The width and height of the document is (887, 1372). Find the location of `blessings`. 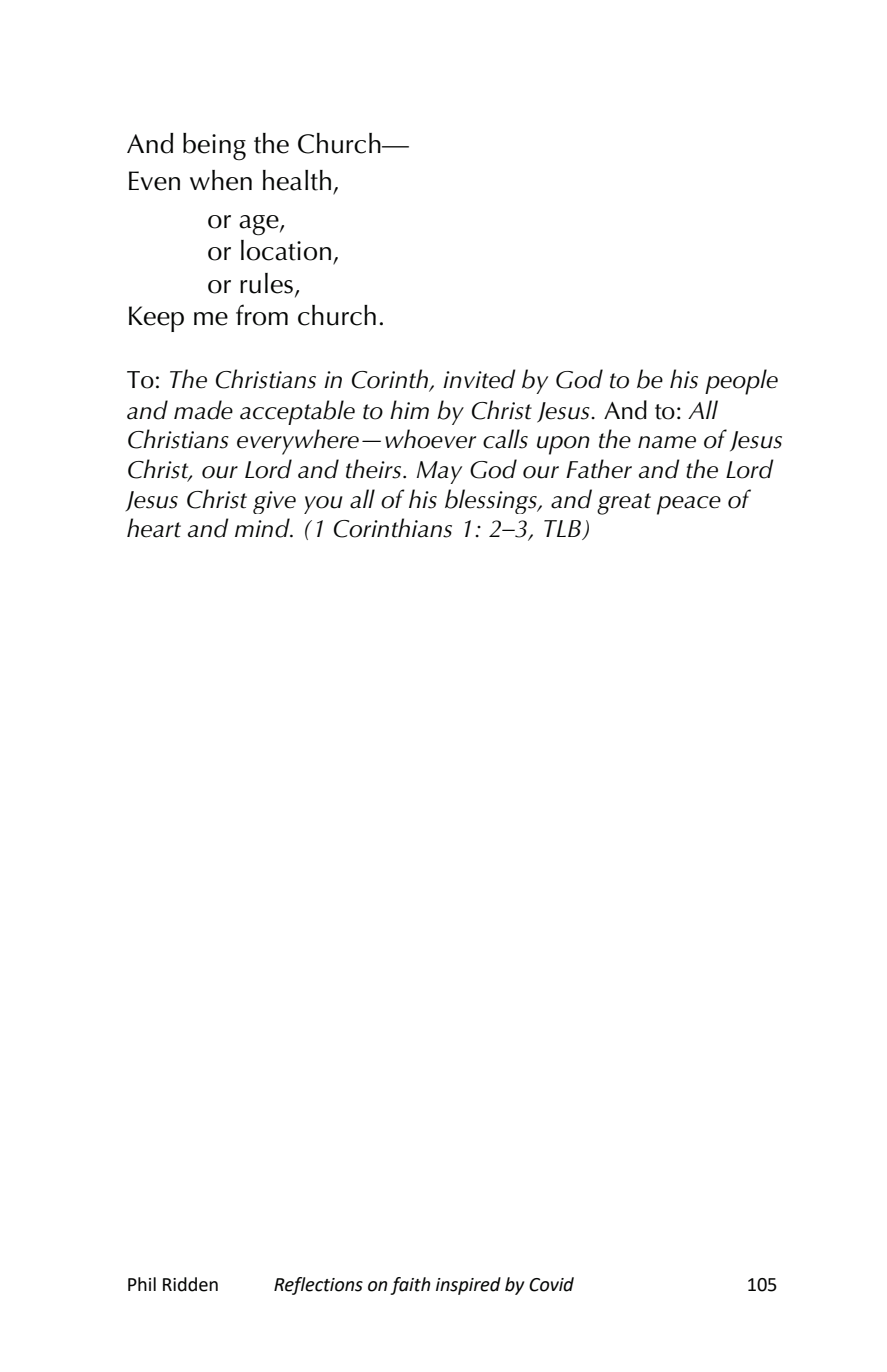

blessings is located at coordinates (492, 501).
